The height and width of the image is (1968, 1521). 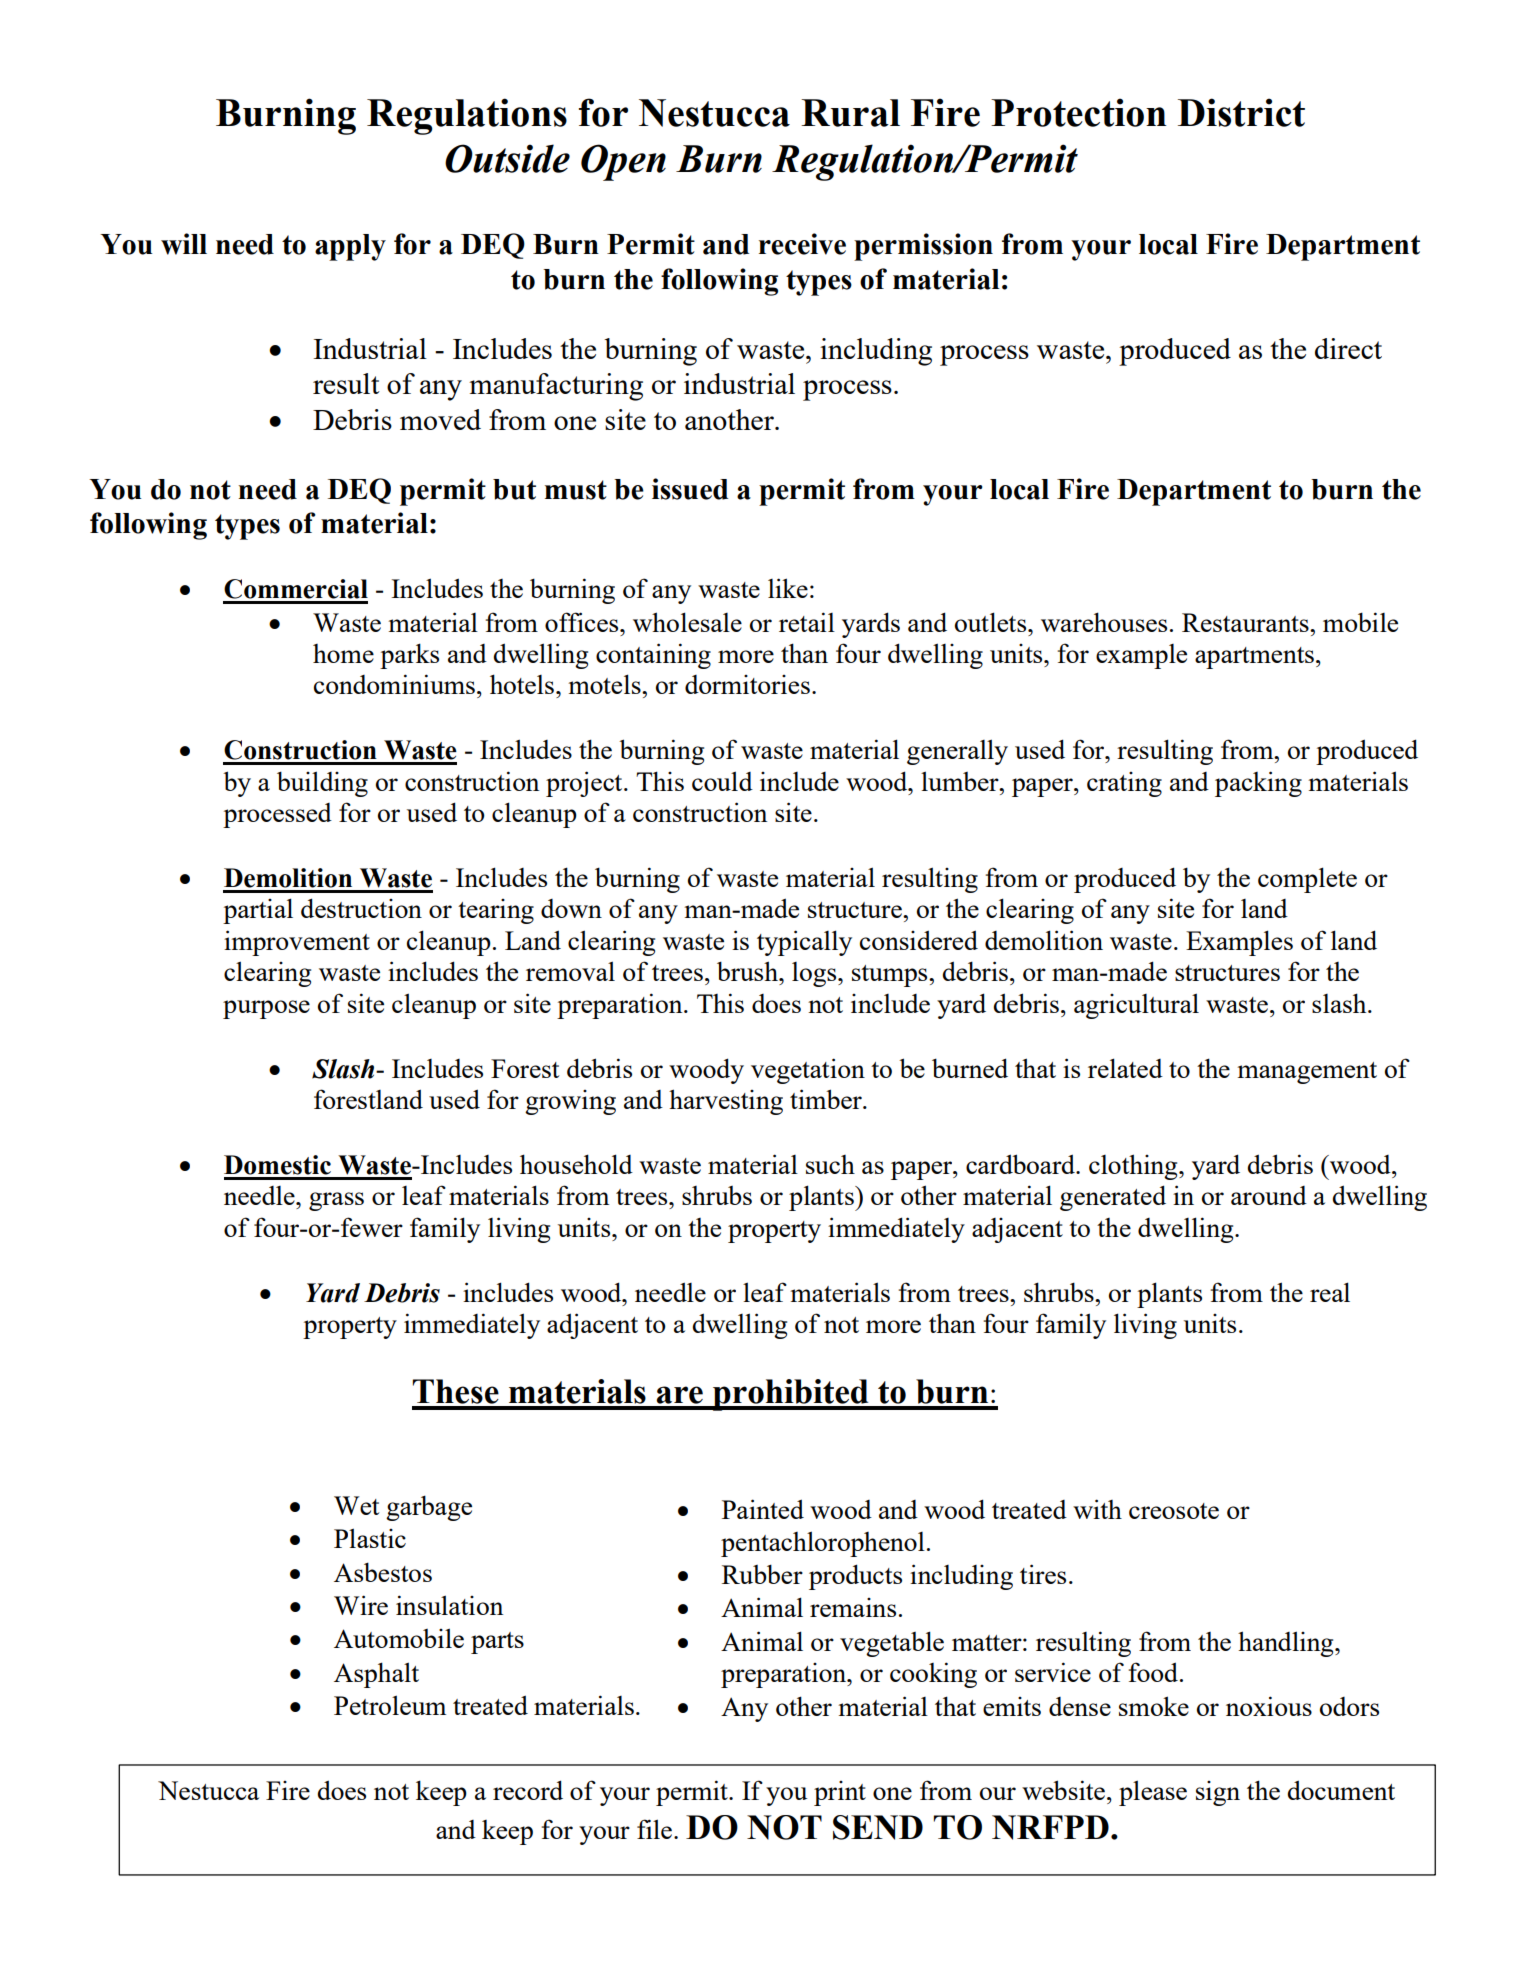 What do you see at coordinates (336, 1201) in the image?
I see `grass` at bounding box center [336, 1201].
